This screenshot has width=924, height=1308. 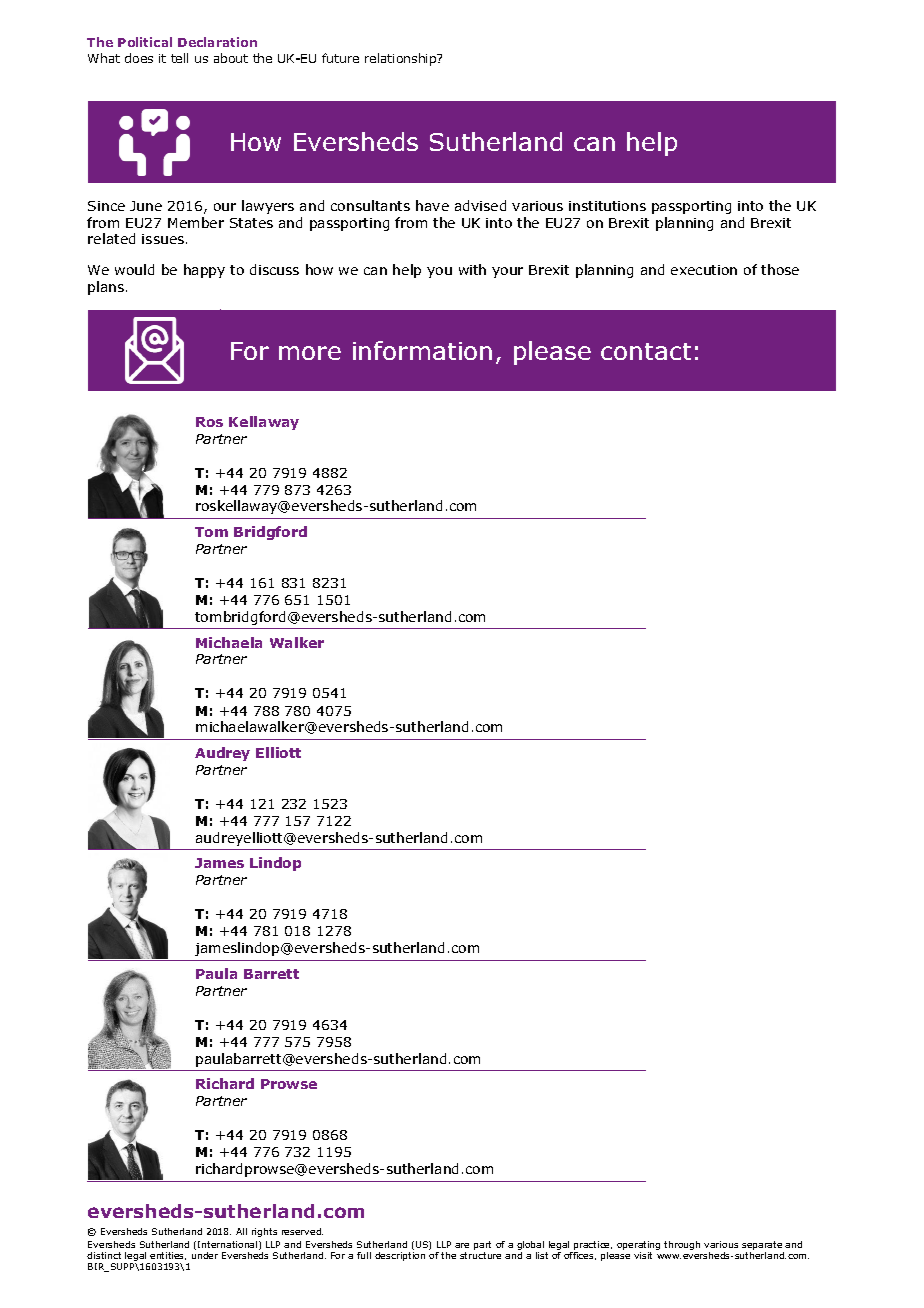 I want to click on entities, so click(x=168, y=1256).
